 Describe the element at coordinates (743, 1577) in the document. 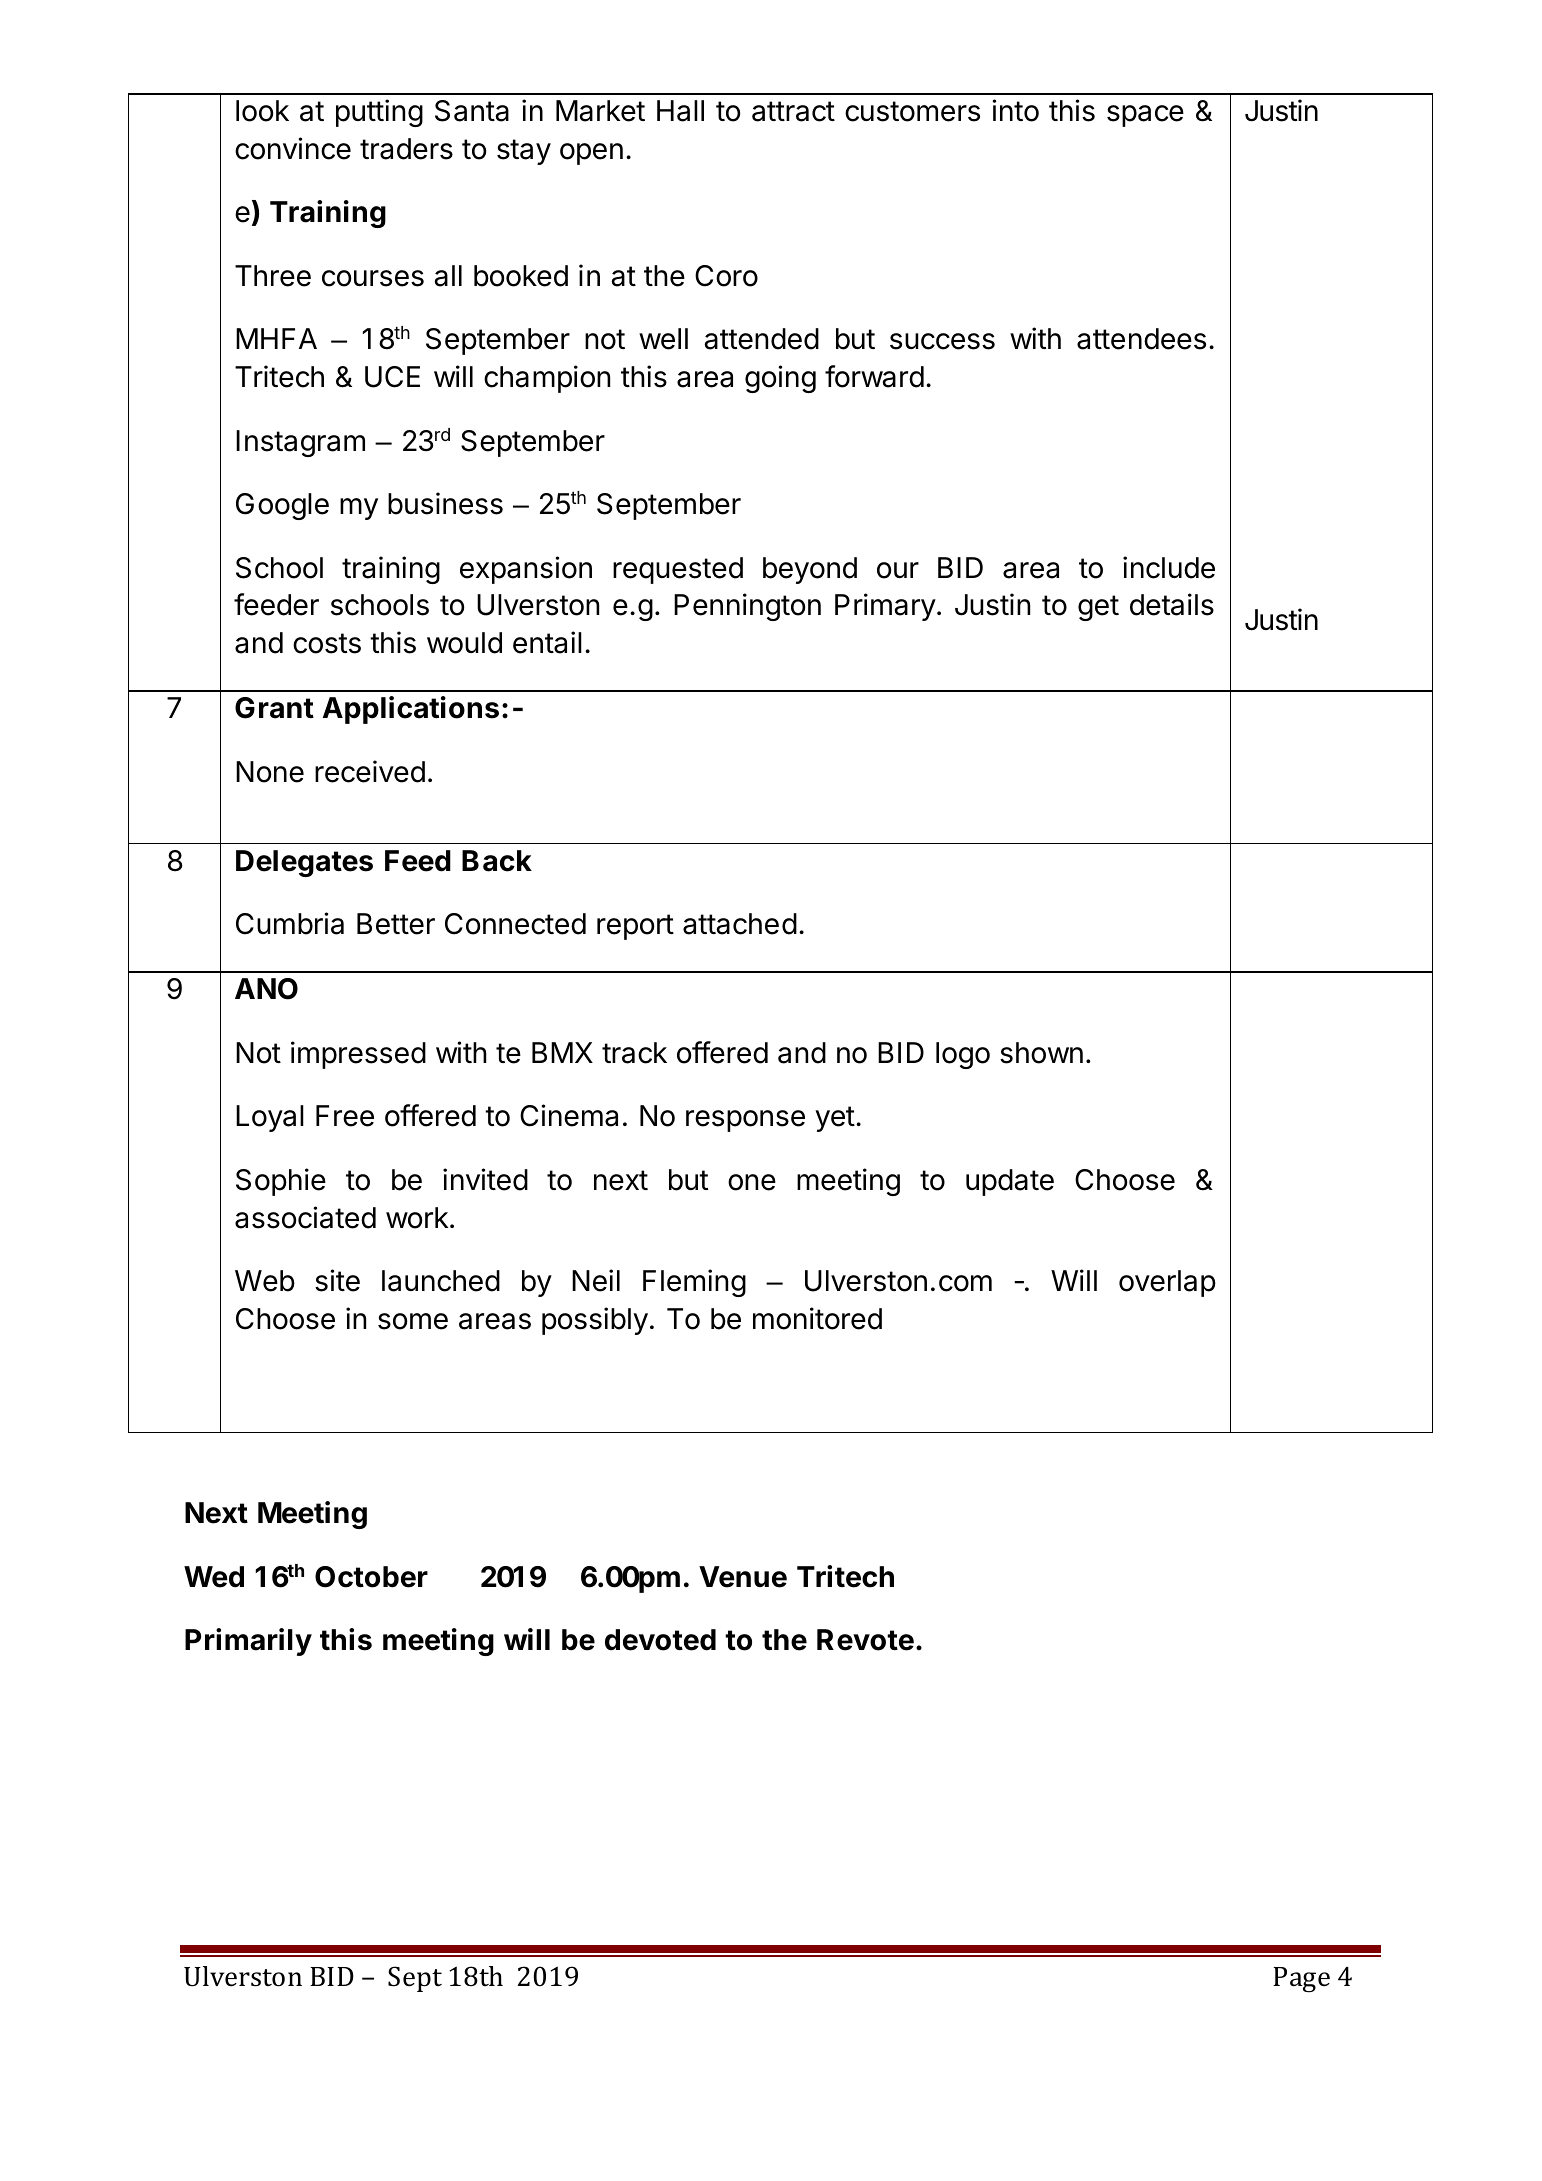

I see `Venue` at that location.
